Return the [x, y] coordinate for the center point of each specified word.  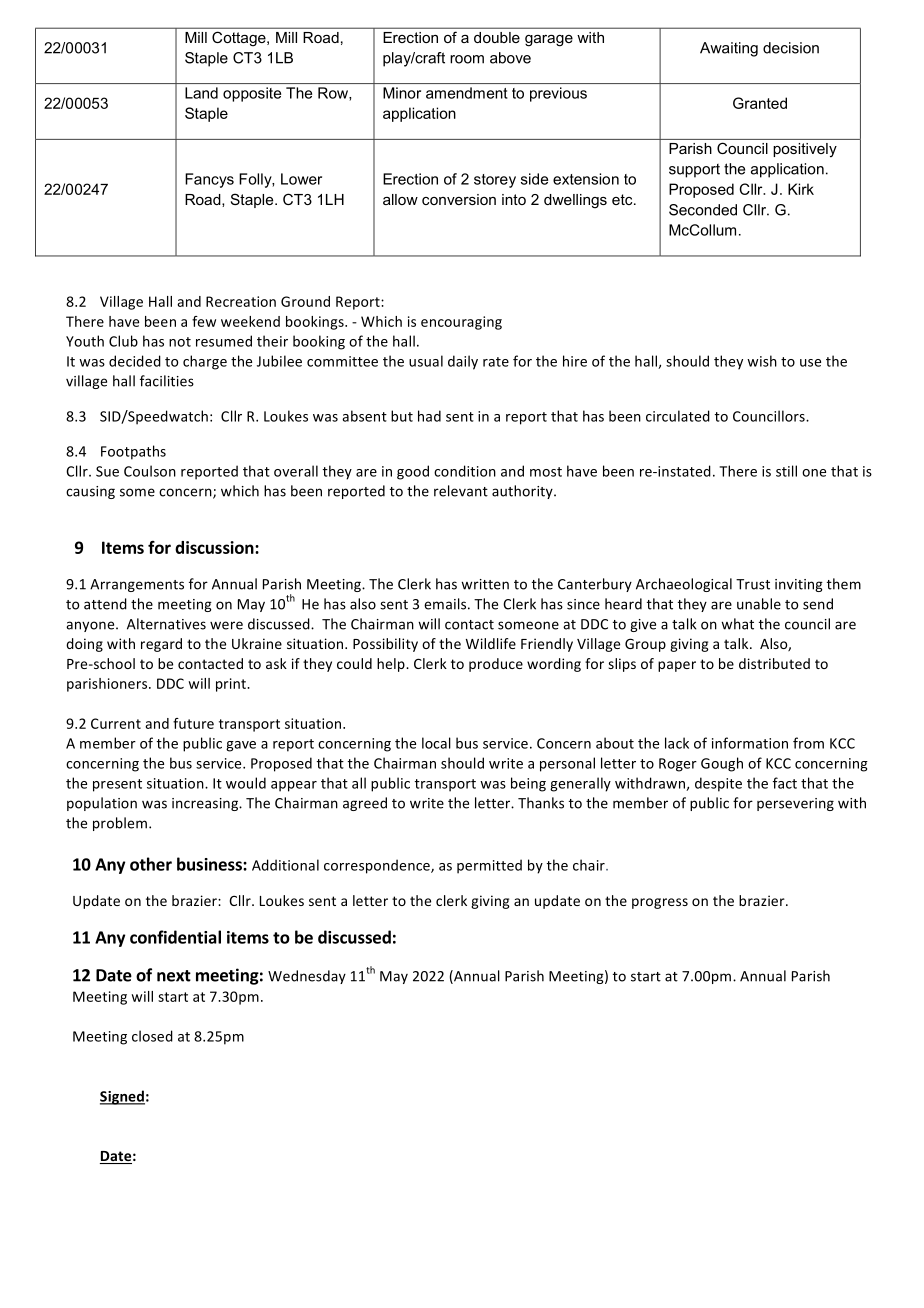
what [737, 624]
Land [201, 93]
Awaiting [729, 49]
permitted [489, 866]
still [786, 471]
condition [465, 471]
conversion [459, 199]
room [467, 59]
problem [121, 824]
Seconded [703, 210]
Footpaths [133, 452]
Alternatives [166, 624]
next [174, 976]
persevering [795, 804]
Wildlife [491, 643]
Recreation [241, 301]
